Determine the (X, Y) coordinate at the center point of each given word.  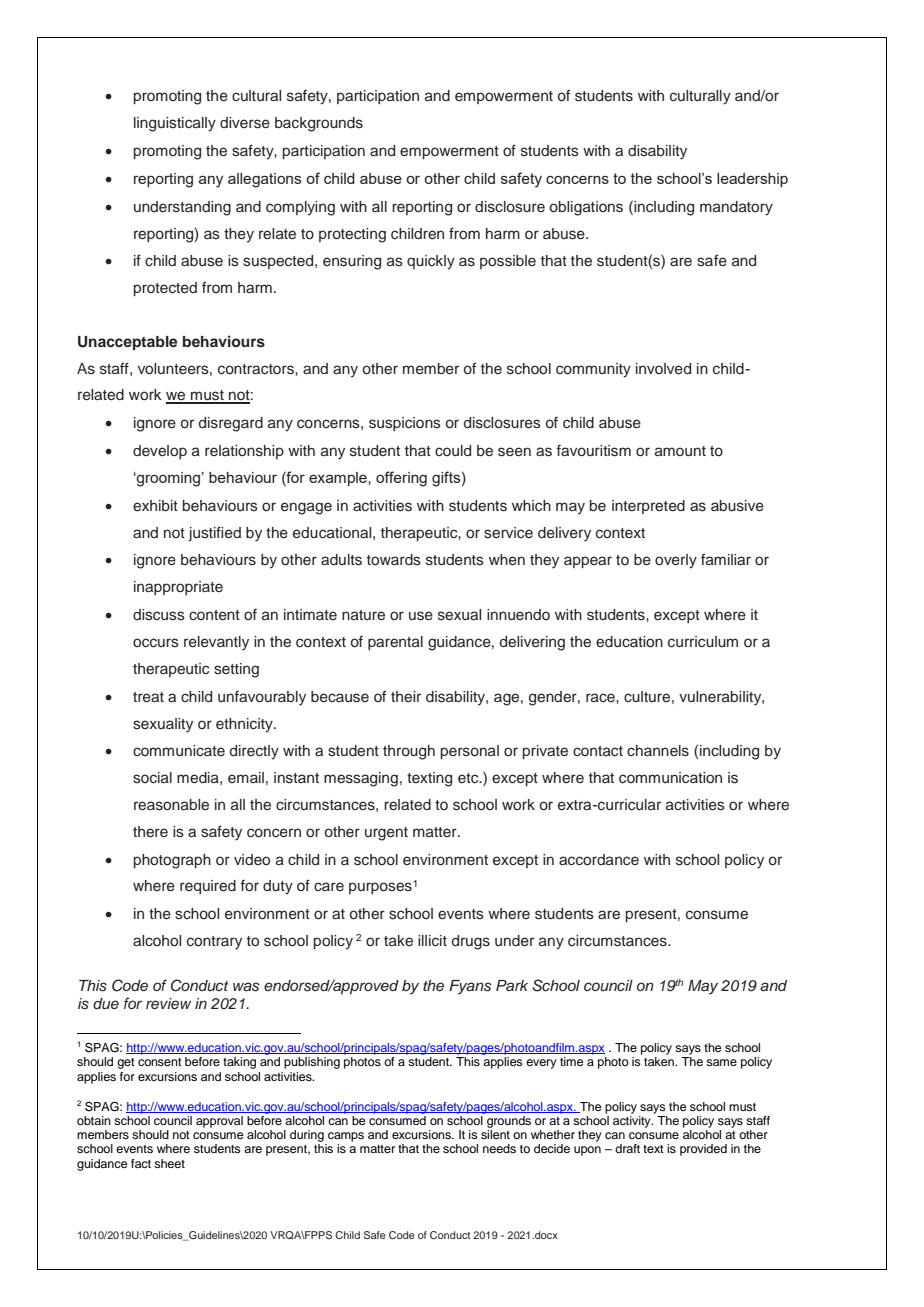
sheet (169, 1163)
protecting (352, 235)
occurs (156, 643)
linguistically (175, 124)
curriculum (703, 642)
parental (395, 643)
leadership (752, 180)
